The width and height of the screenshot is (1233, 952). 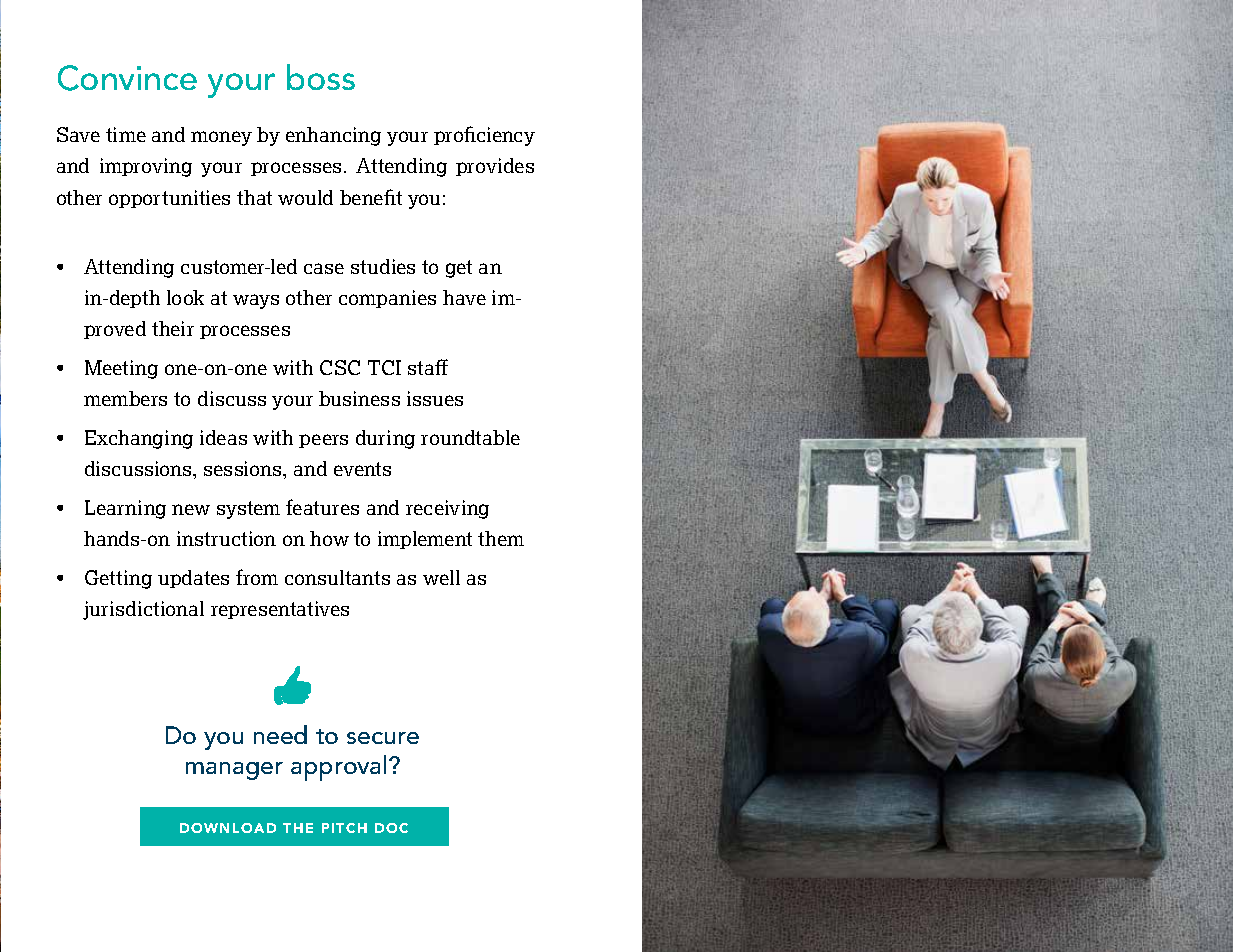 What do you see at coordinates (139, 439) in the screenshot?
I see `Exchanging` at bounding box center [139, 439].
